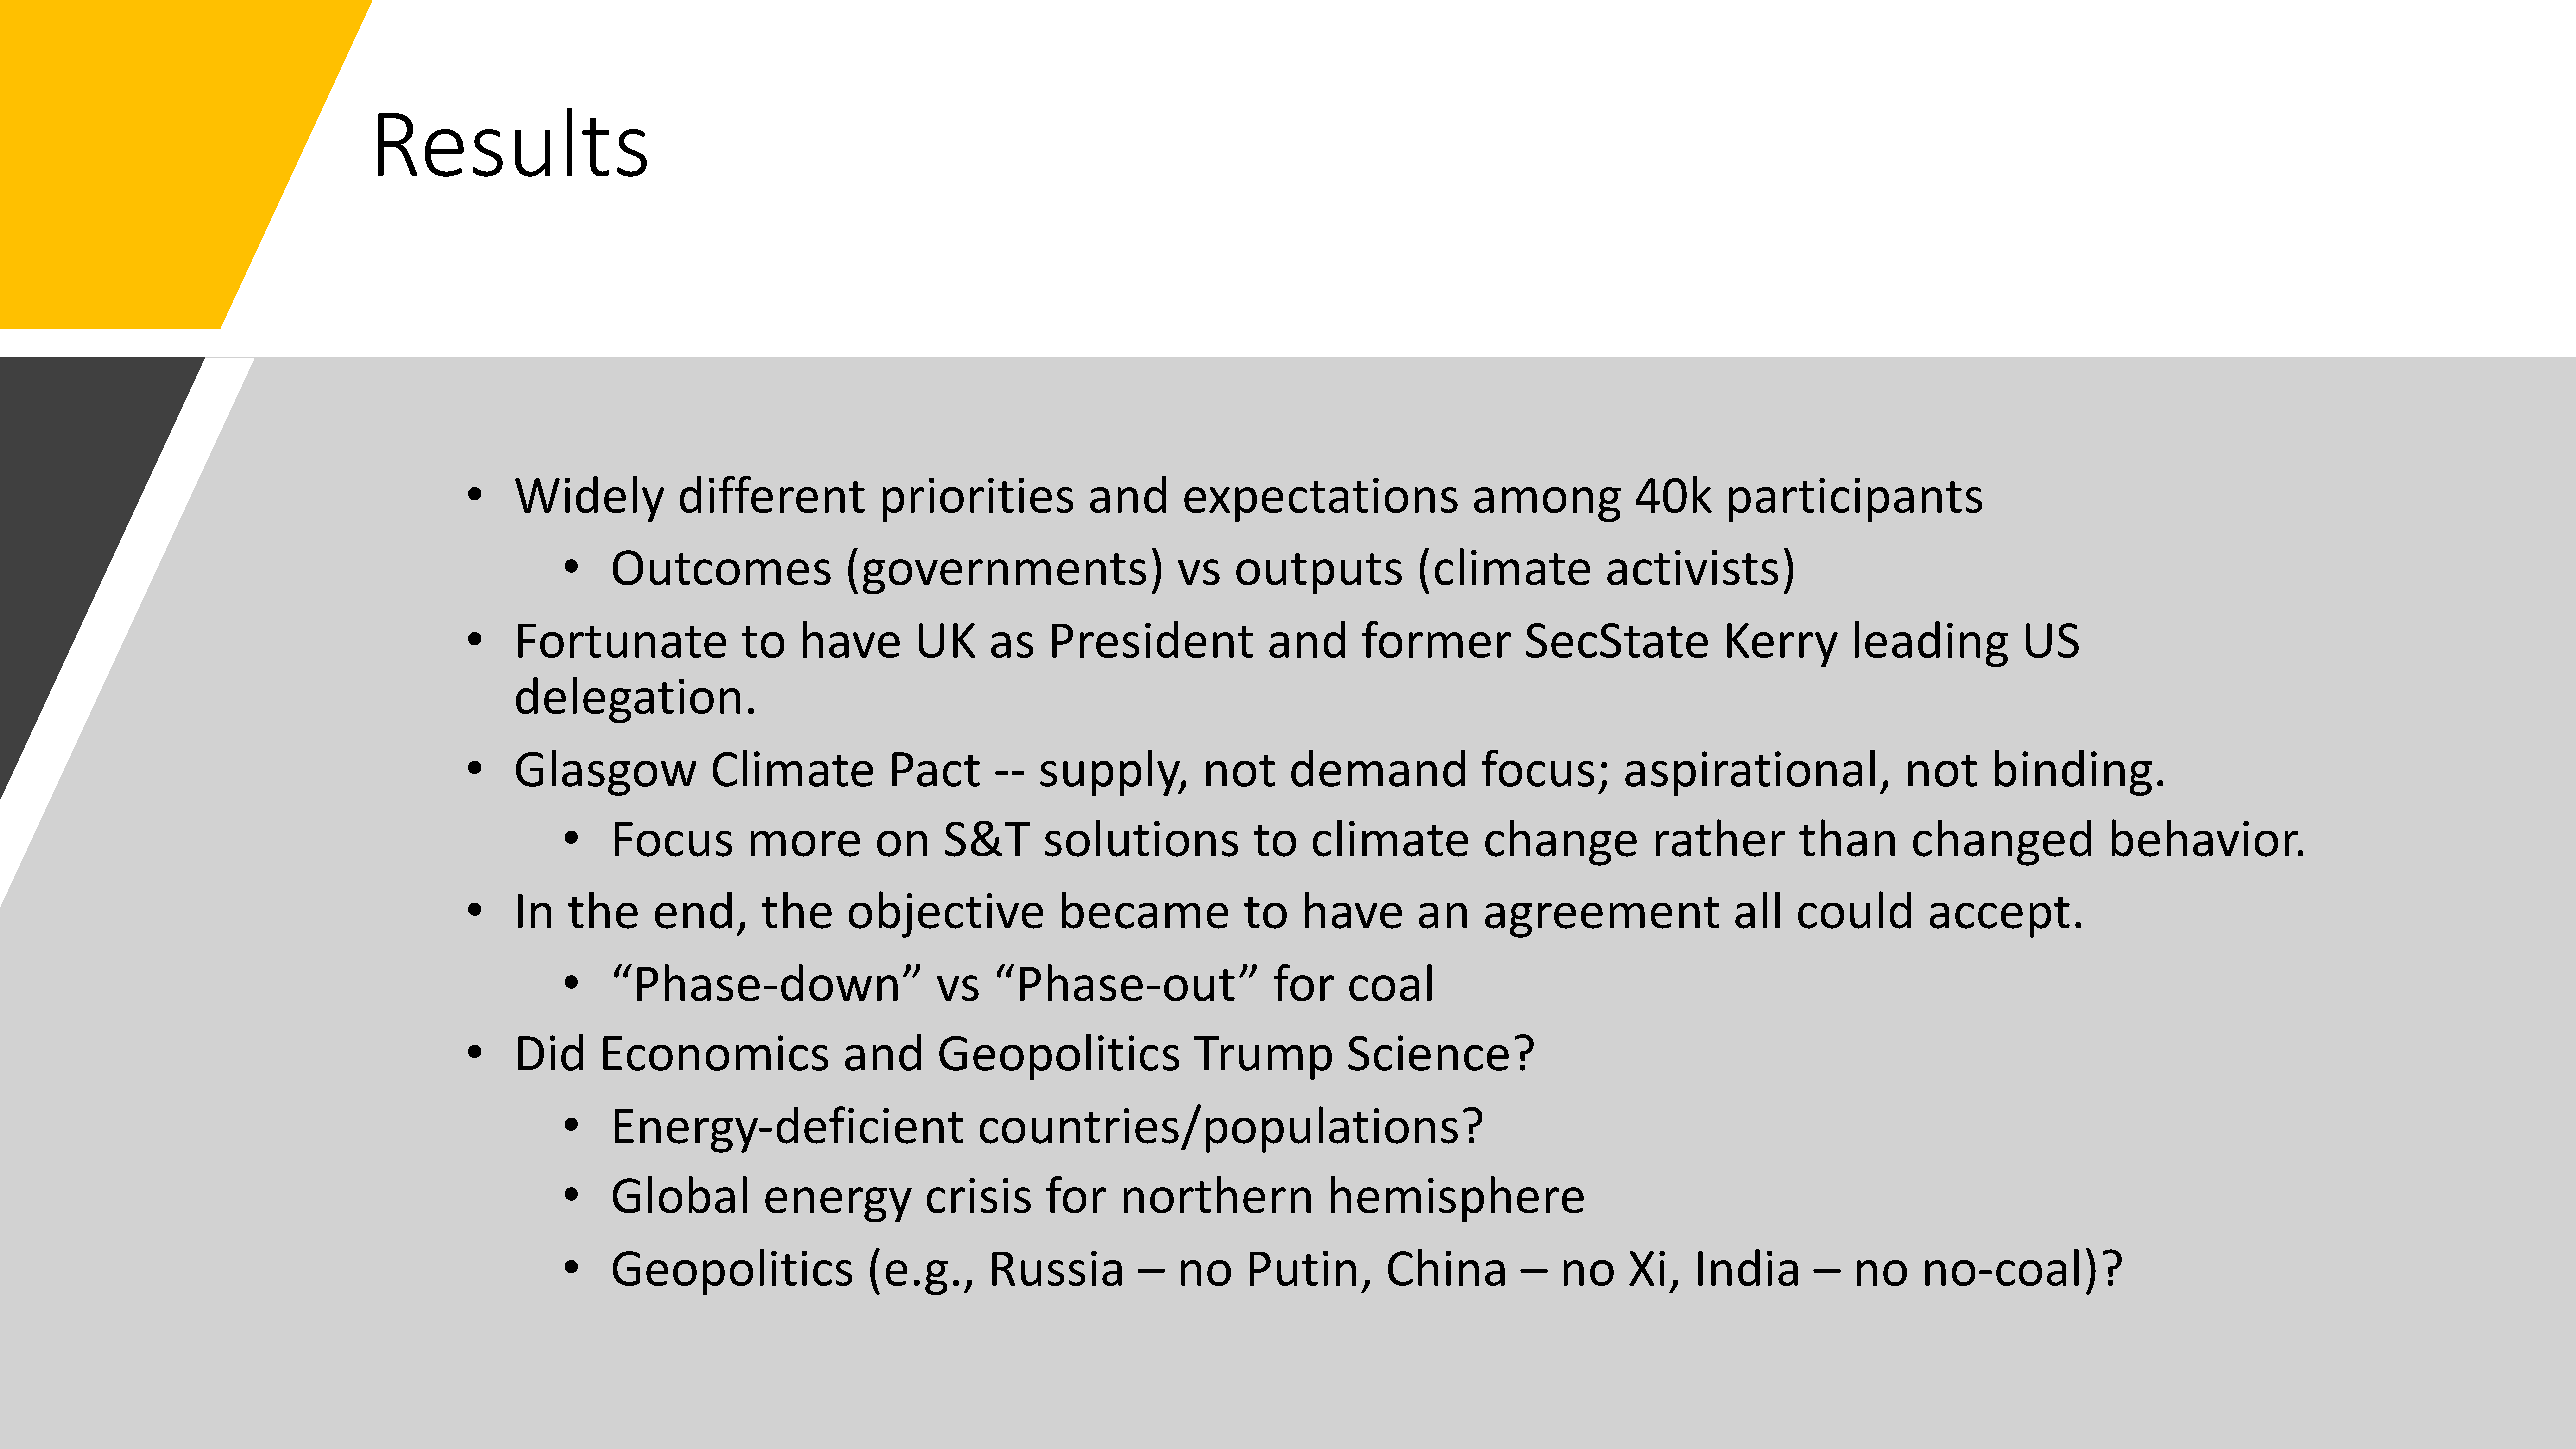  I want to click on outputs, so click(1319, 573).
